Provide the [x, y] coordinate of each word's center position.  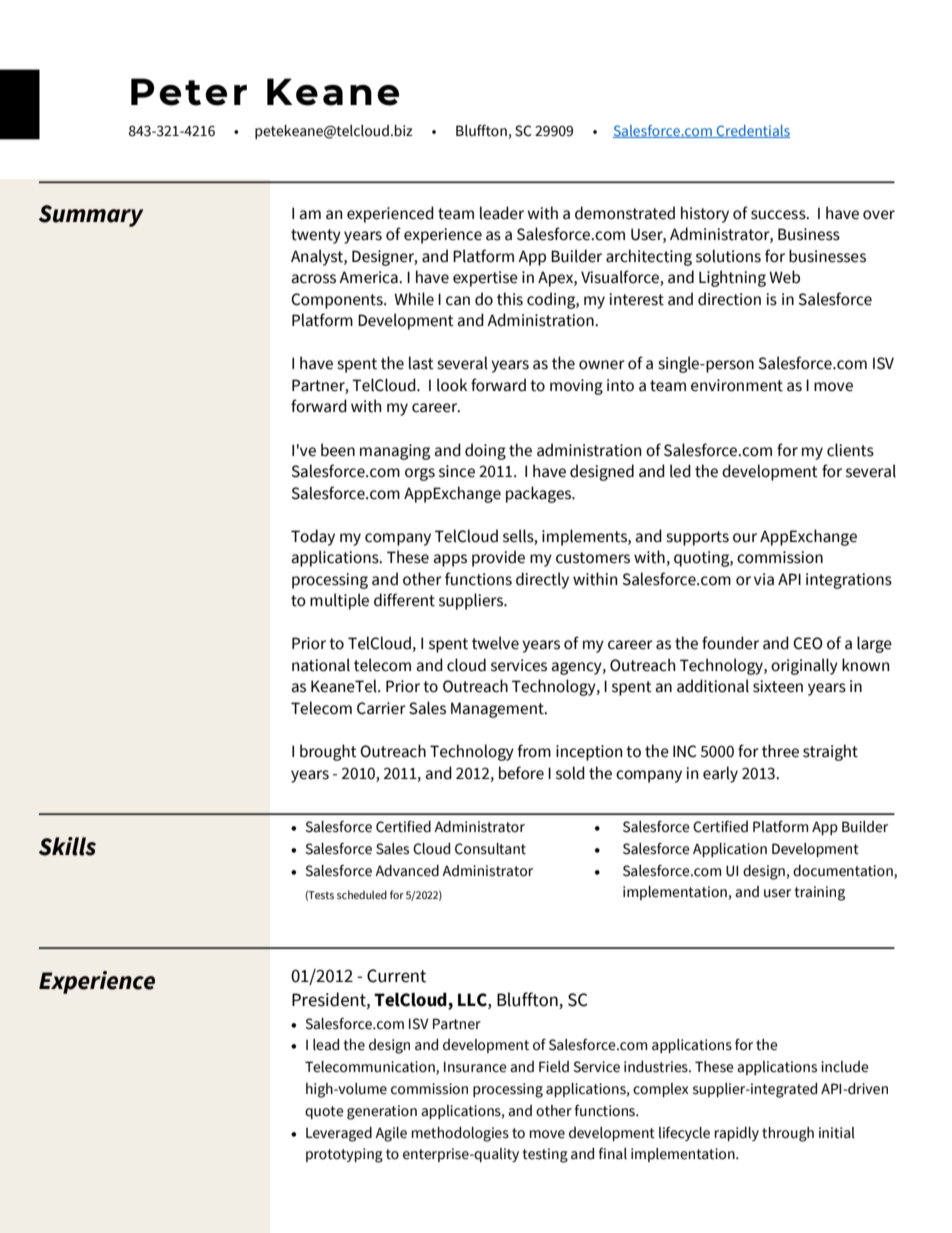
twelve [495, 643]
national [321, 665]
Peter [189, 92]
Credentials [752, 131]
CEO [808, 643]
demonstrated [625, 213]
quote [324, 1112]
